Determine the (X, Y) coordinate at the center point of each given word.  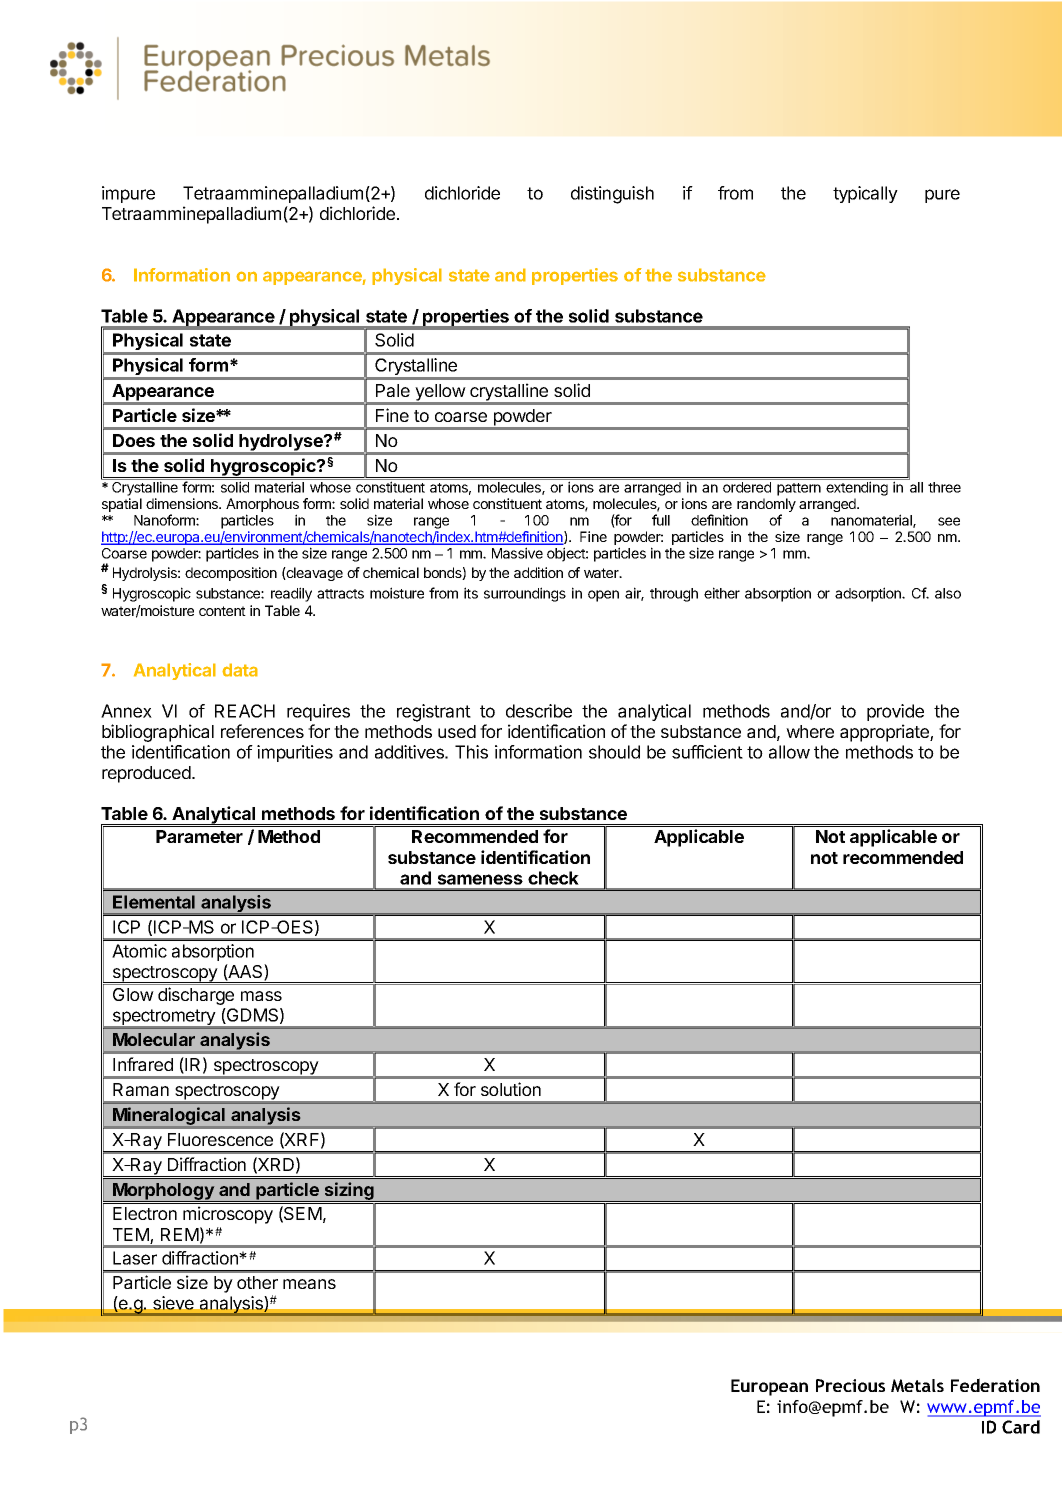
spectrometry (163, 1018)
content (222, 611)
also (948, 593)
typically (865, 194)
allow (789, 752)
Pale (393, 390)
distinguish (612, 195)
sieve (173, 1303)
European (769, 1387)
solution (511, 1089)
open (603, 596)
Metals (917, 1385)
